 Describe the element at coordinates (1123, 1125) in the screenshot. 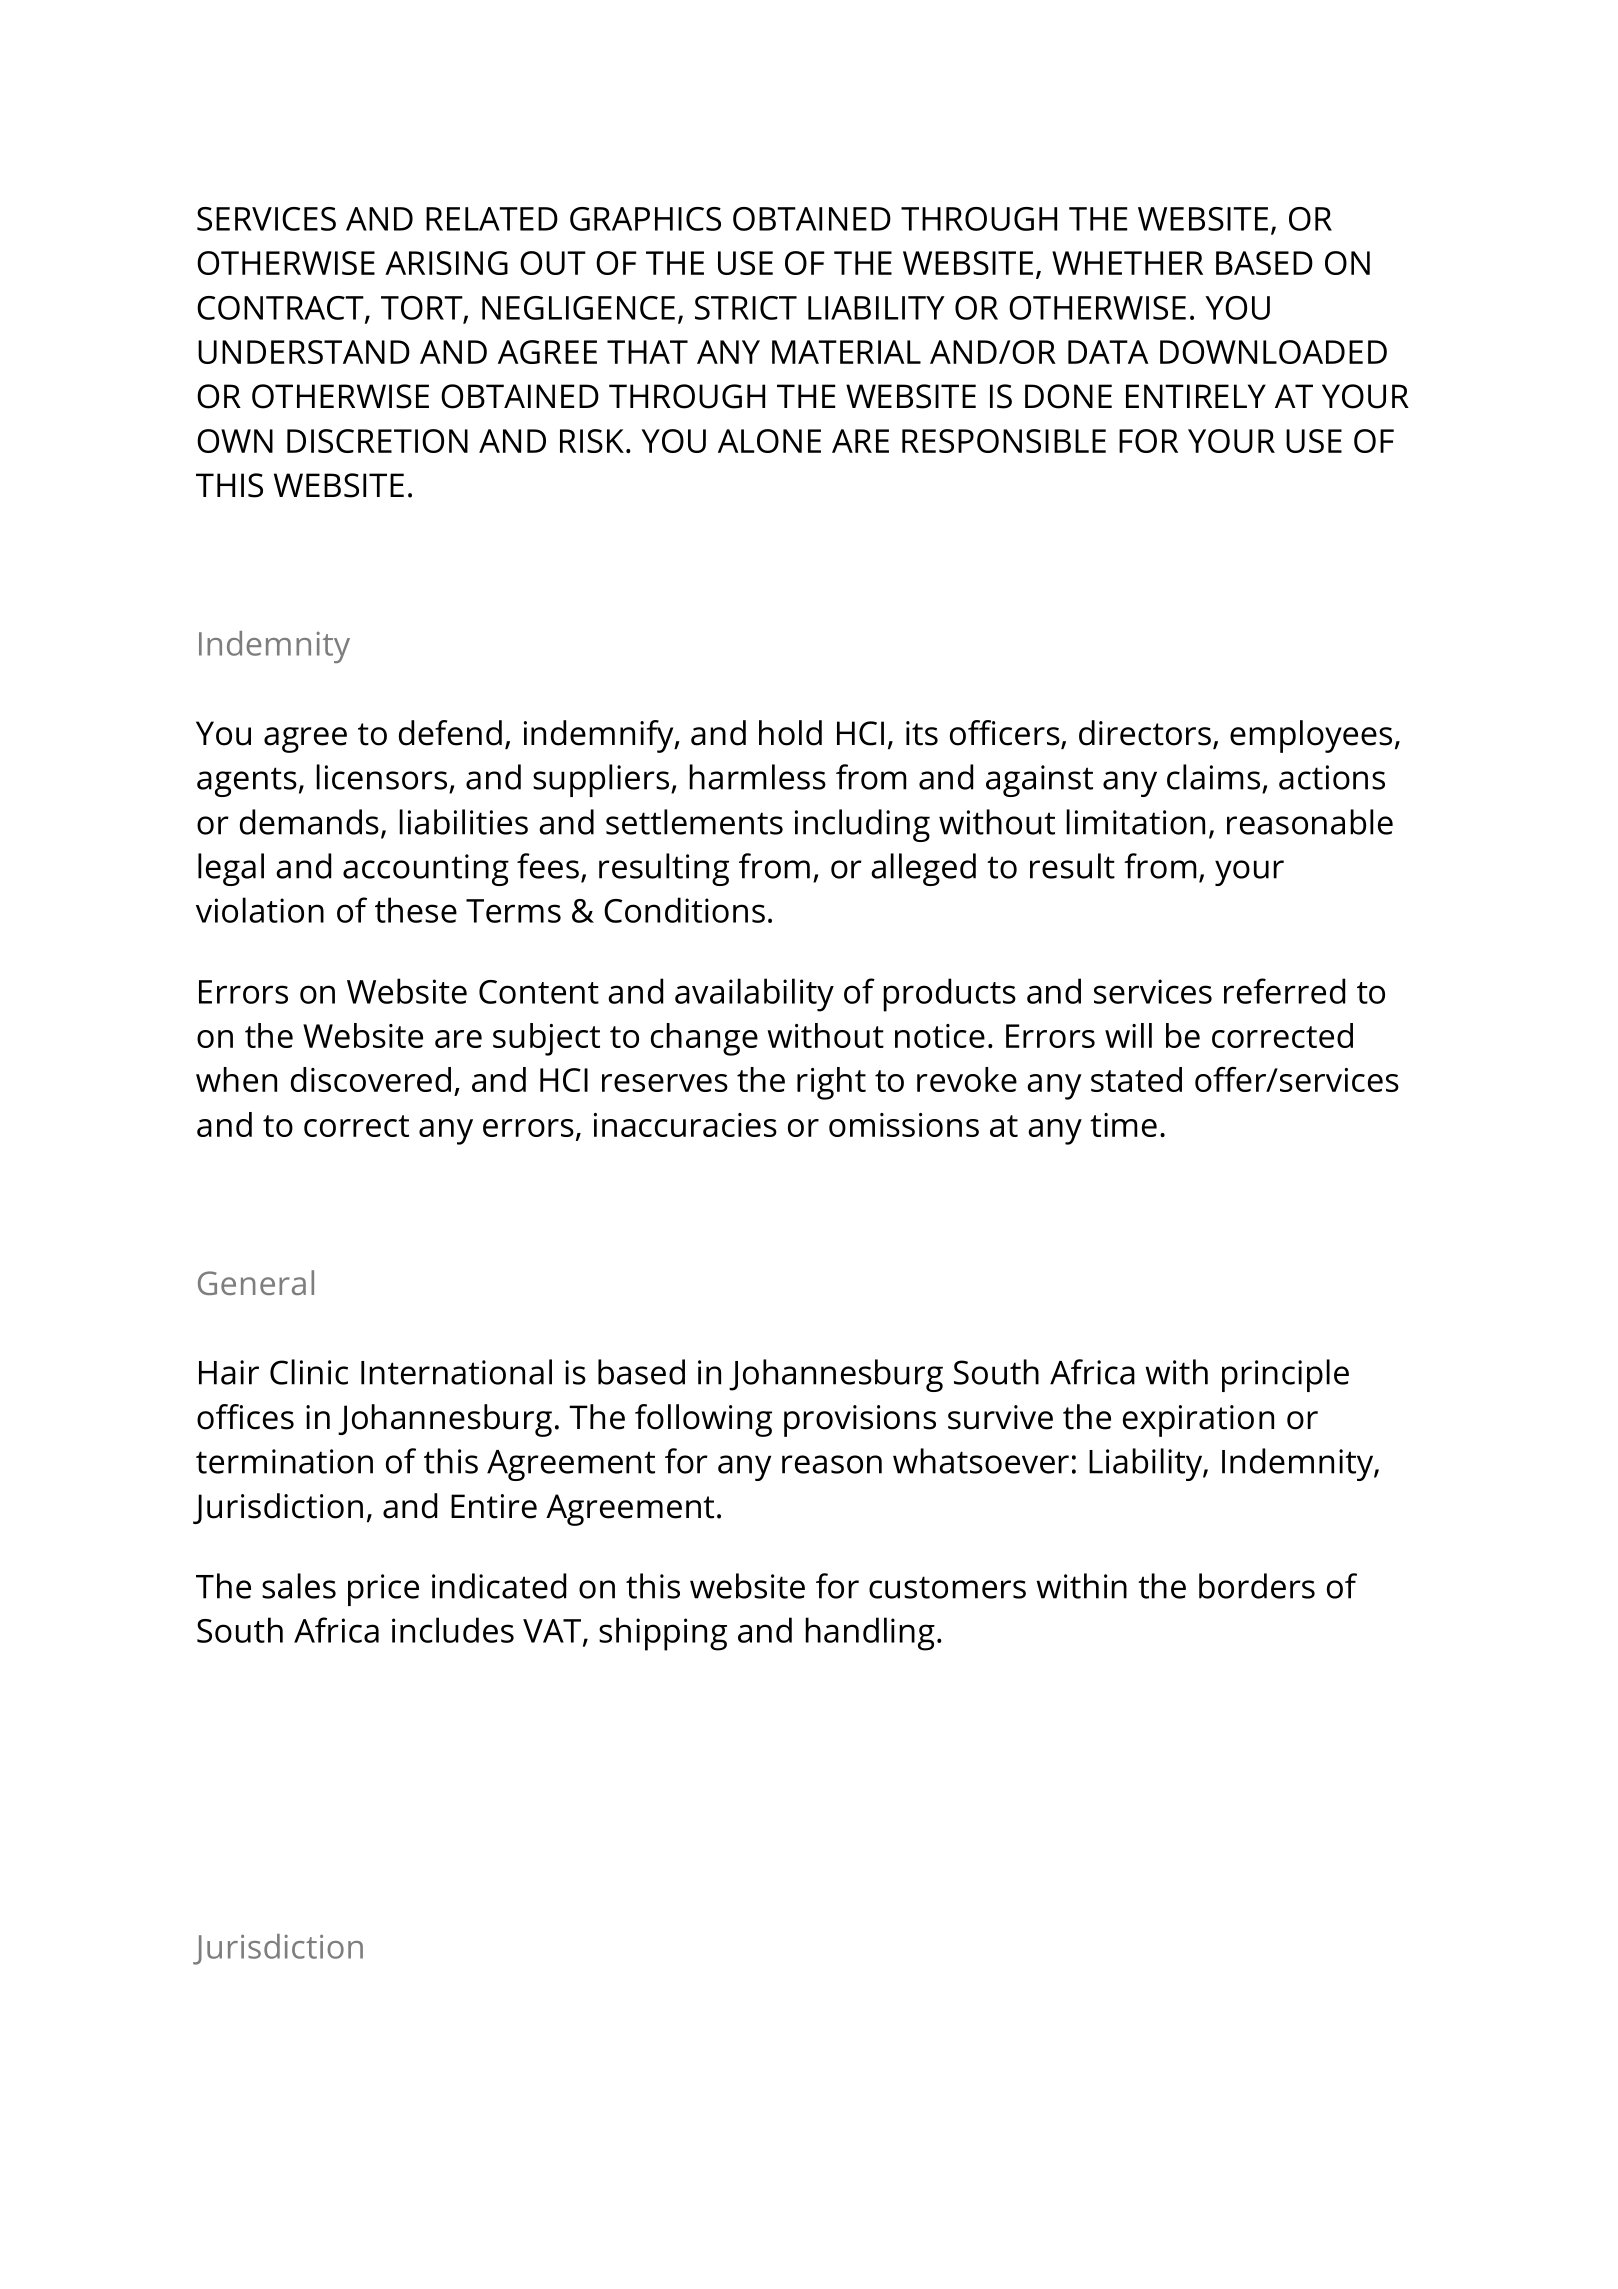

I see `time` at that location.
